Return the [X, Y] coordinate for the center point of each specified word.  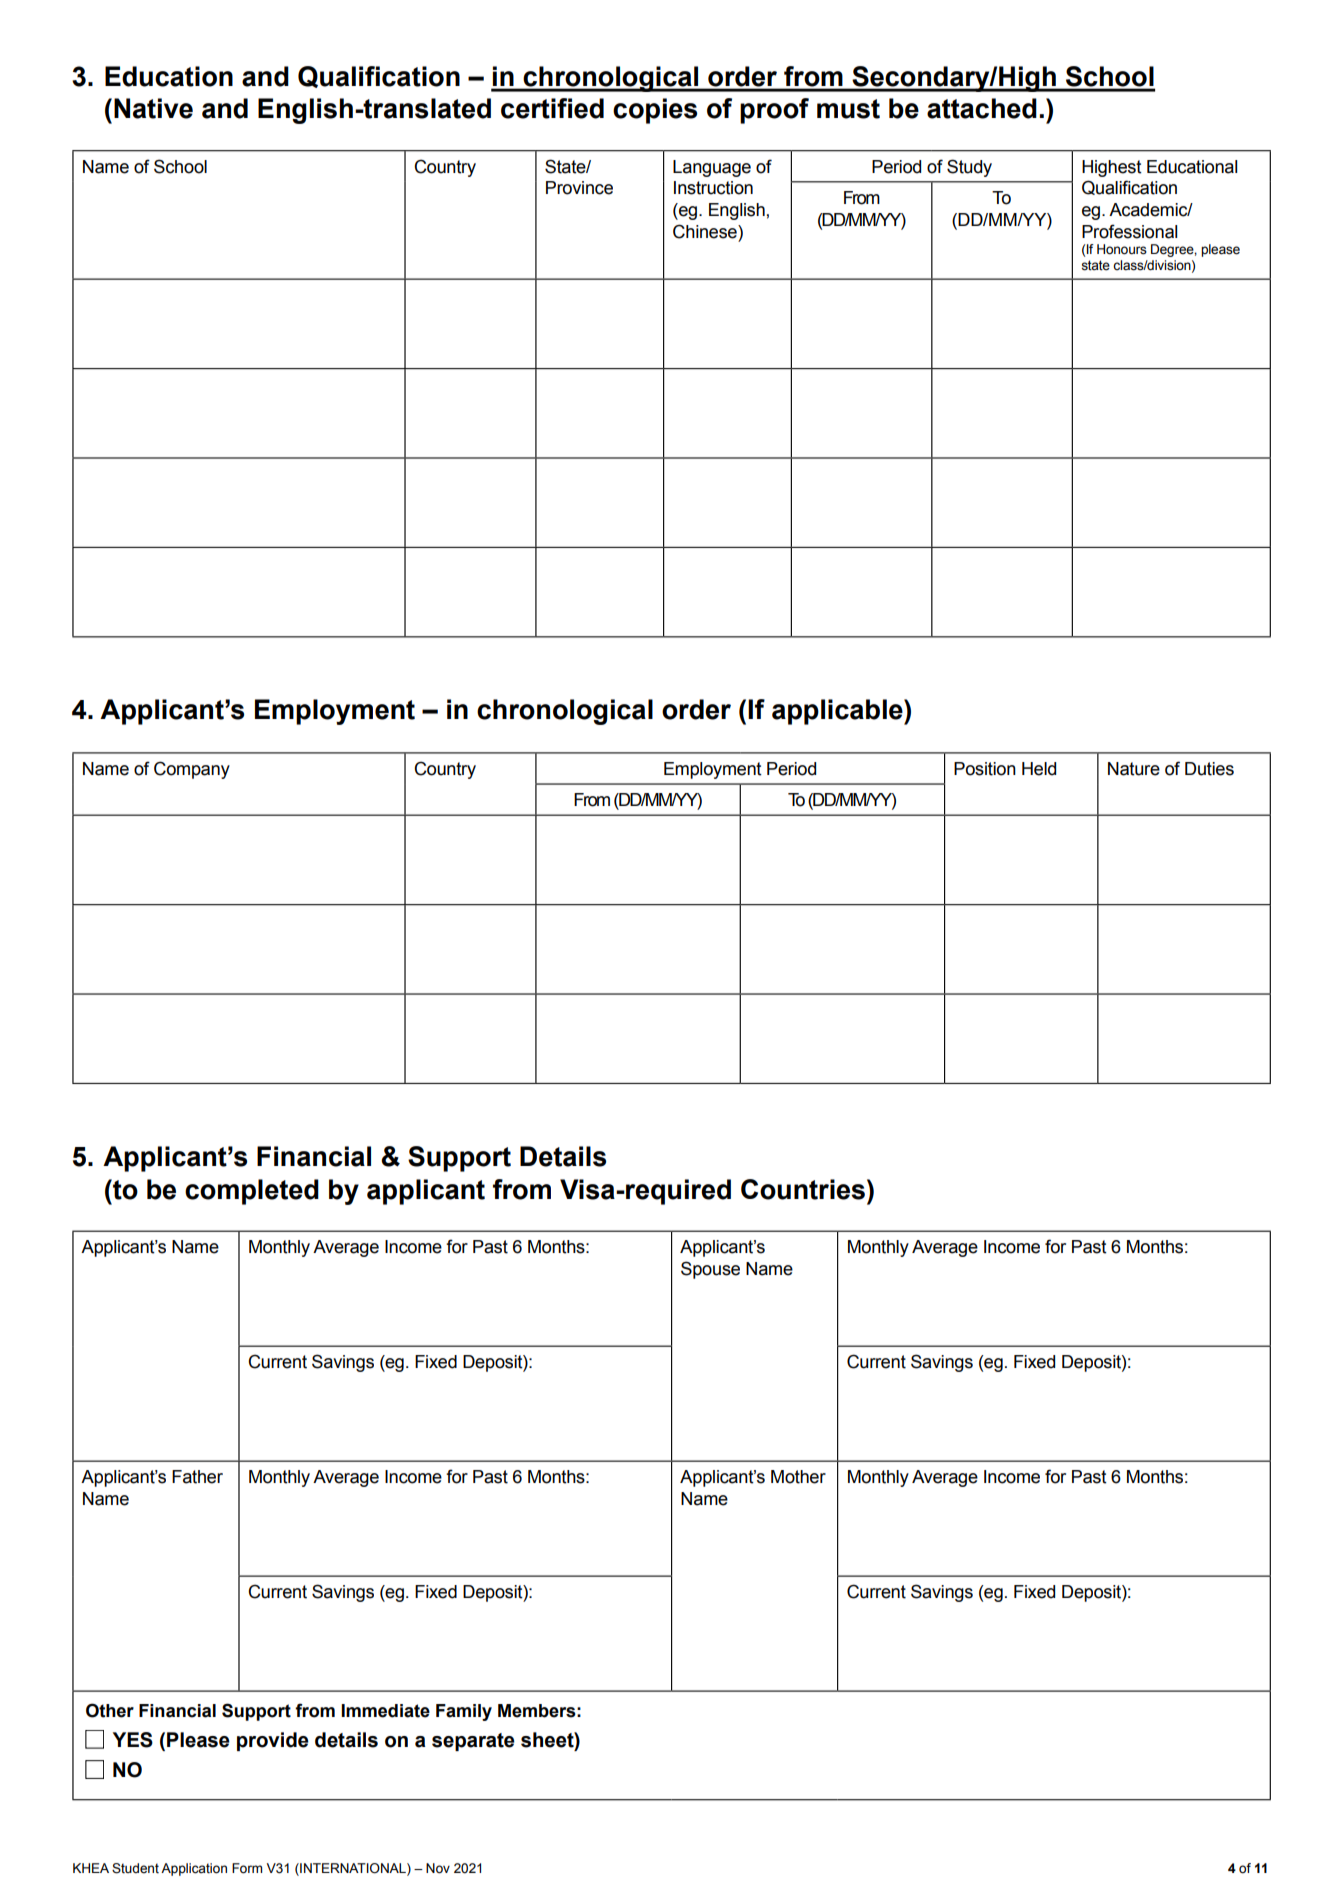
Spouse [710, 1270]
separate [473, 1742]
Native [153, 108]
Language [712, 168]
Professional [1129, 231]
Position [985, 769]
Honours [1122, 249]
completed [252, 1192]
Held [1039, 769]
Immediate [385, 1711]
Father [197, 1477]
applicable [838, 712]
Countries [803, 1189]
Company [192, 770]
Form [247, 1868]
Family [464, 1712]
